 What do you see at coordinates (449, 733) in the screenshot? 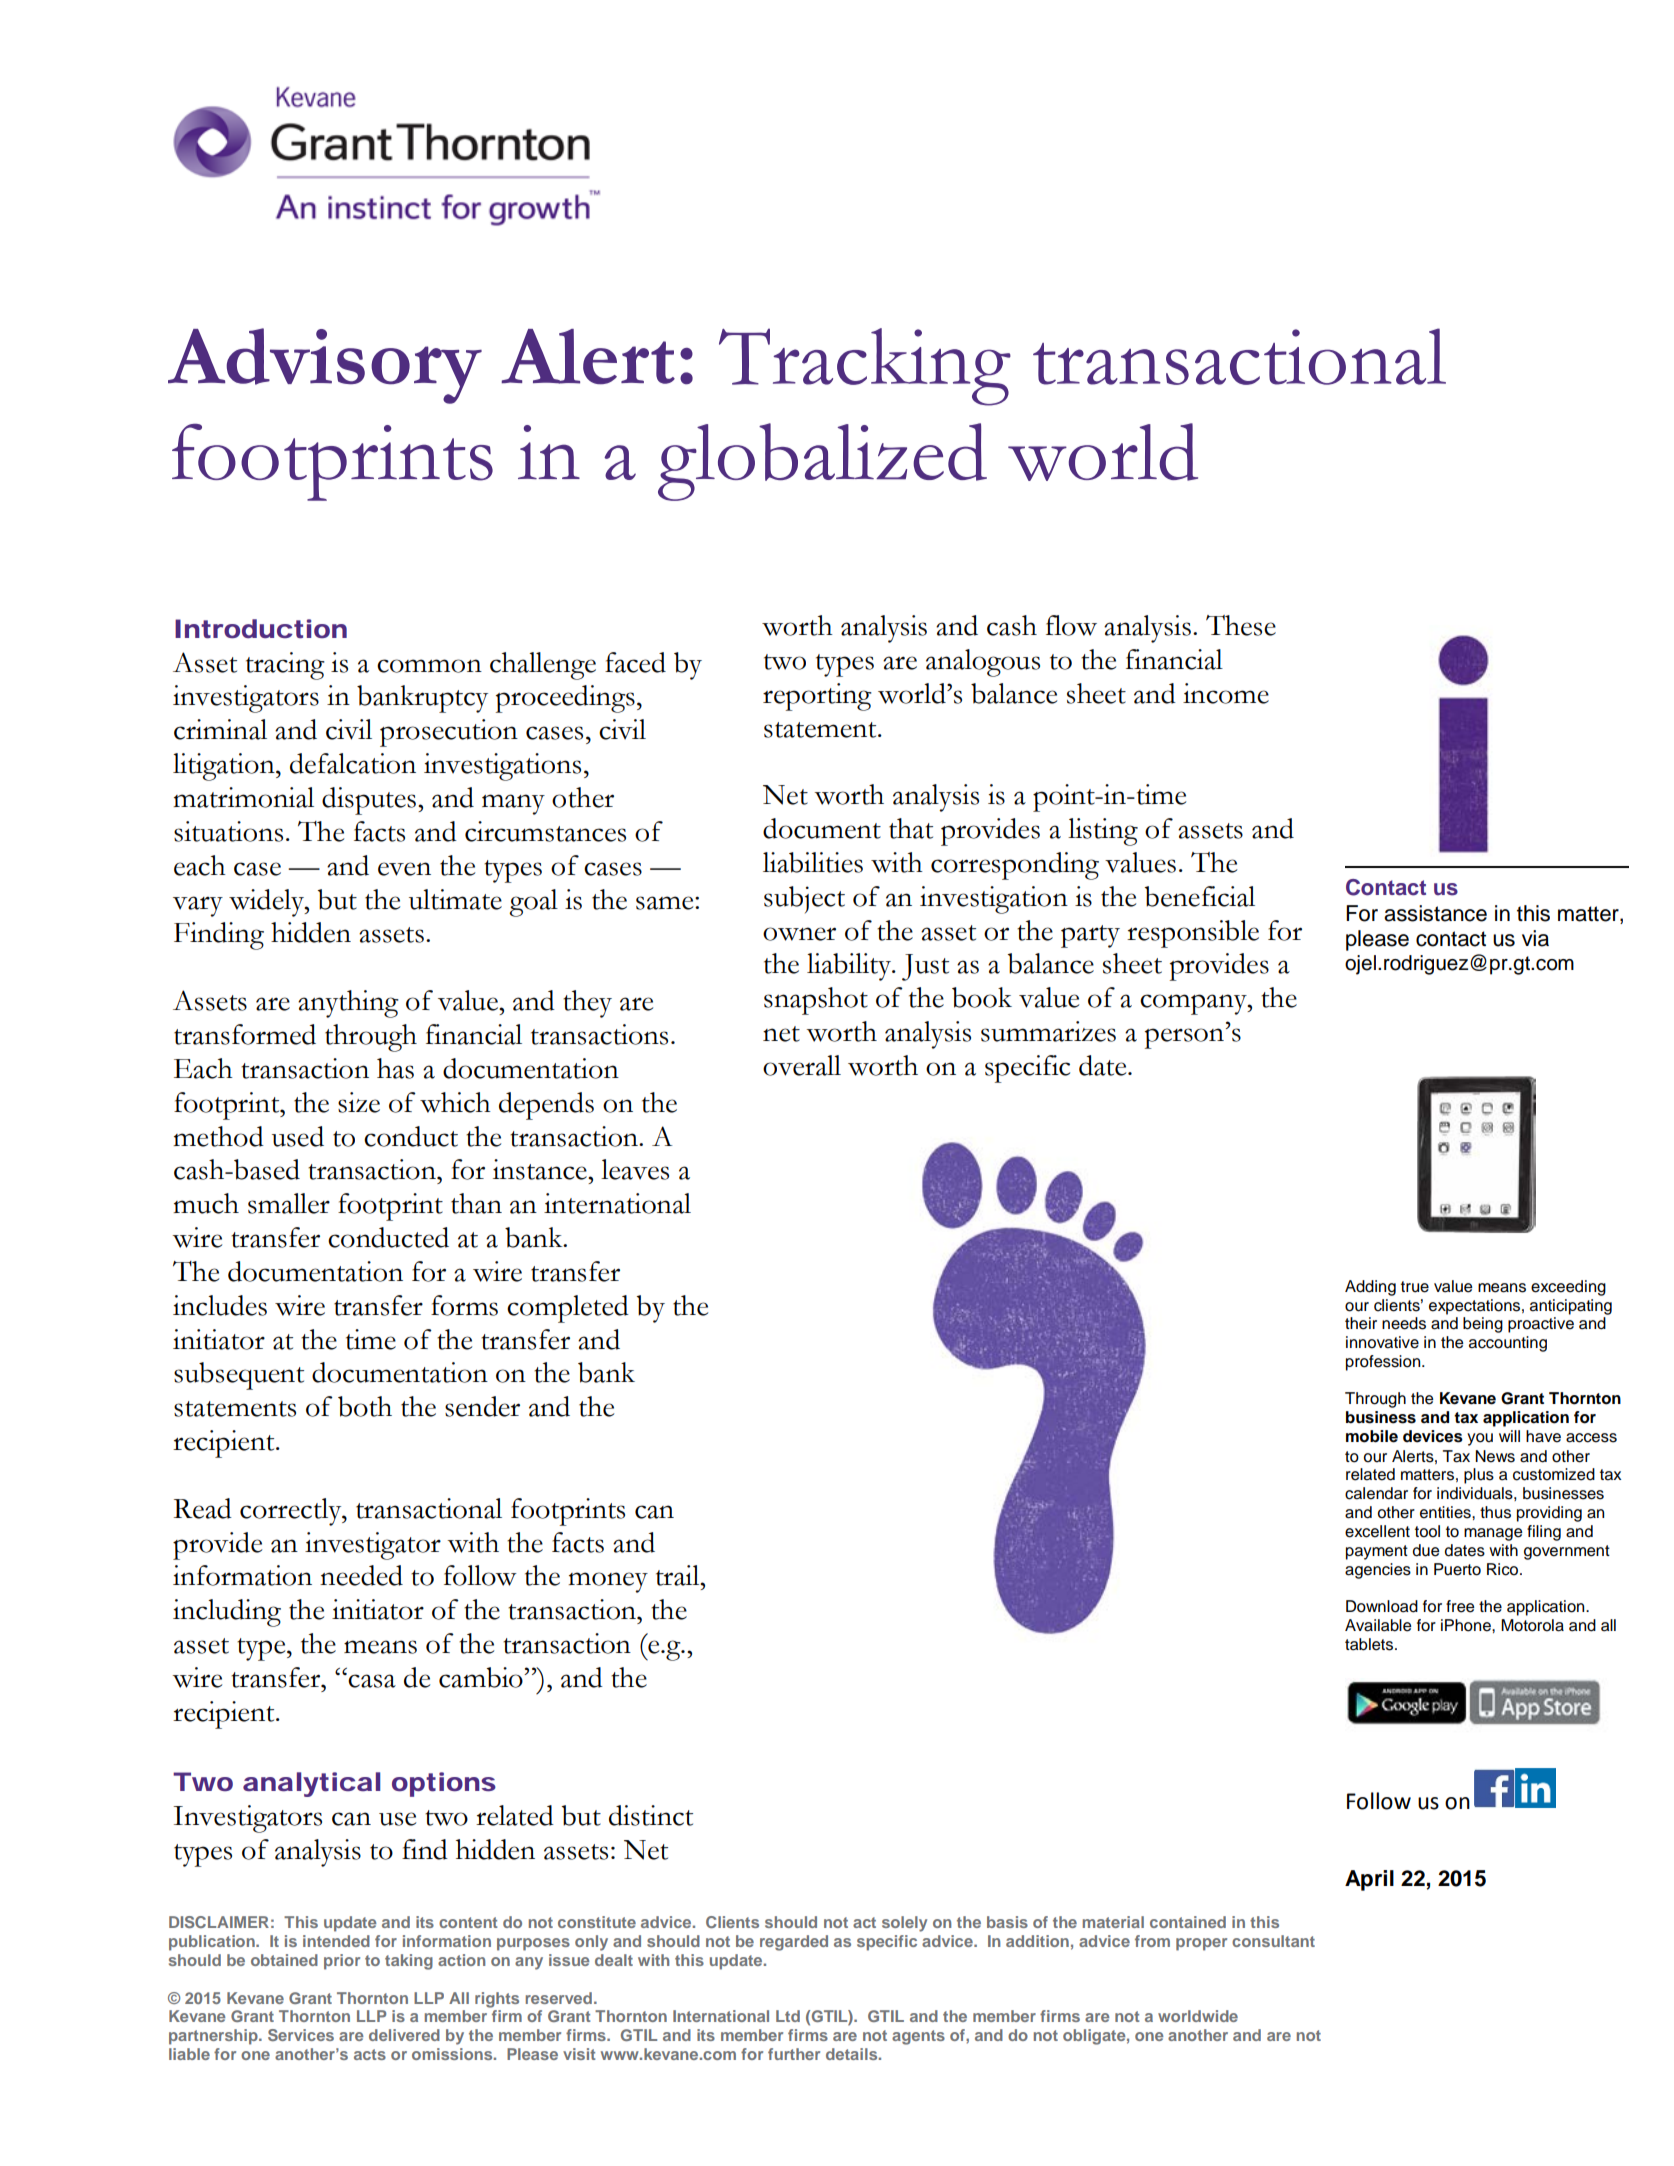
I see `prosecution` at bounding box center [449, 733].
